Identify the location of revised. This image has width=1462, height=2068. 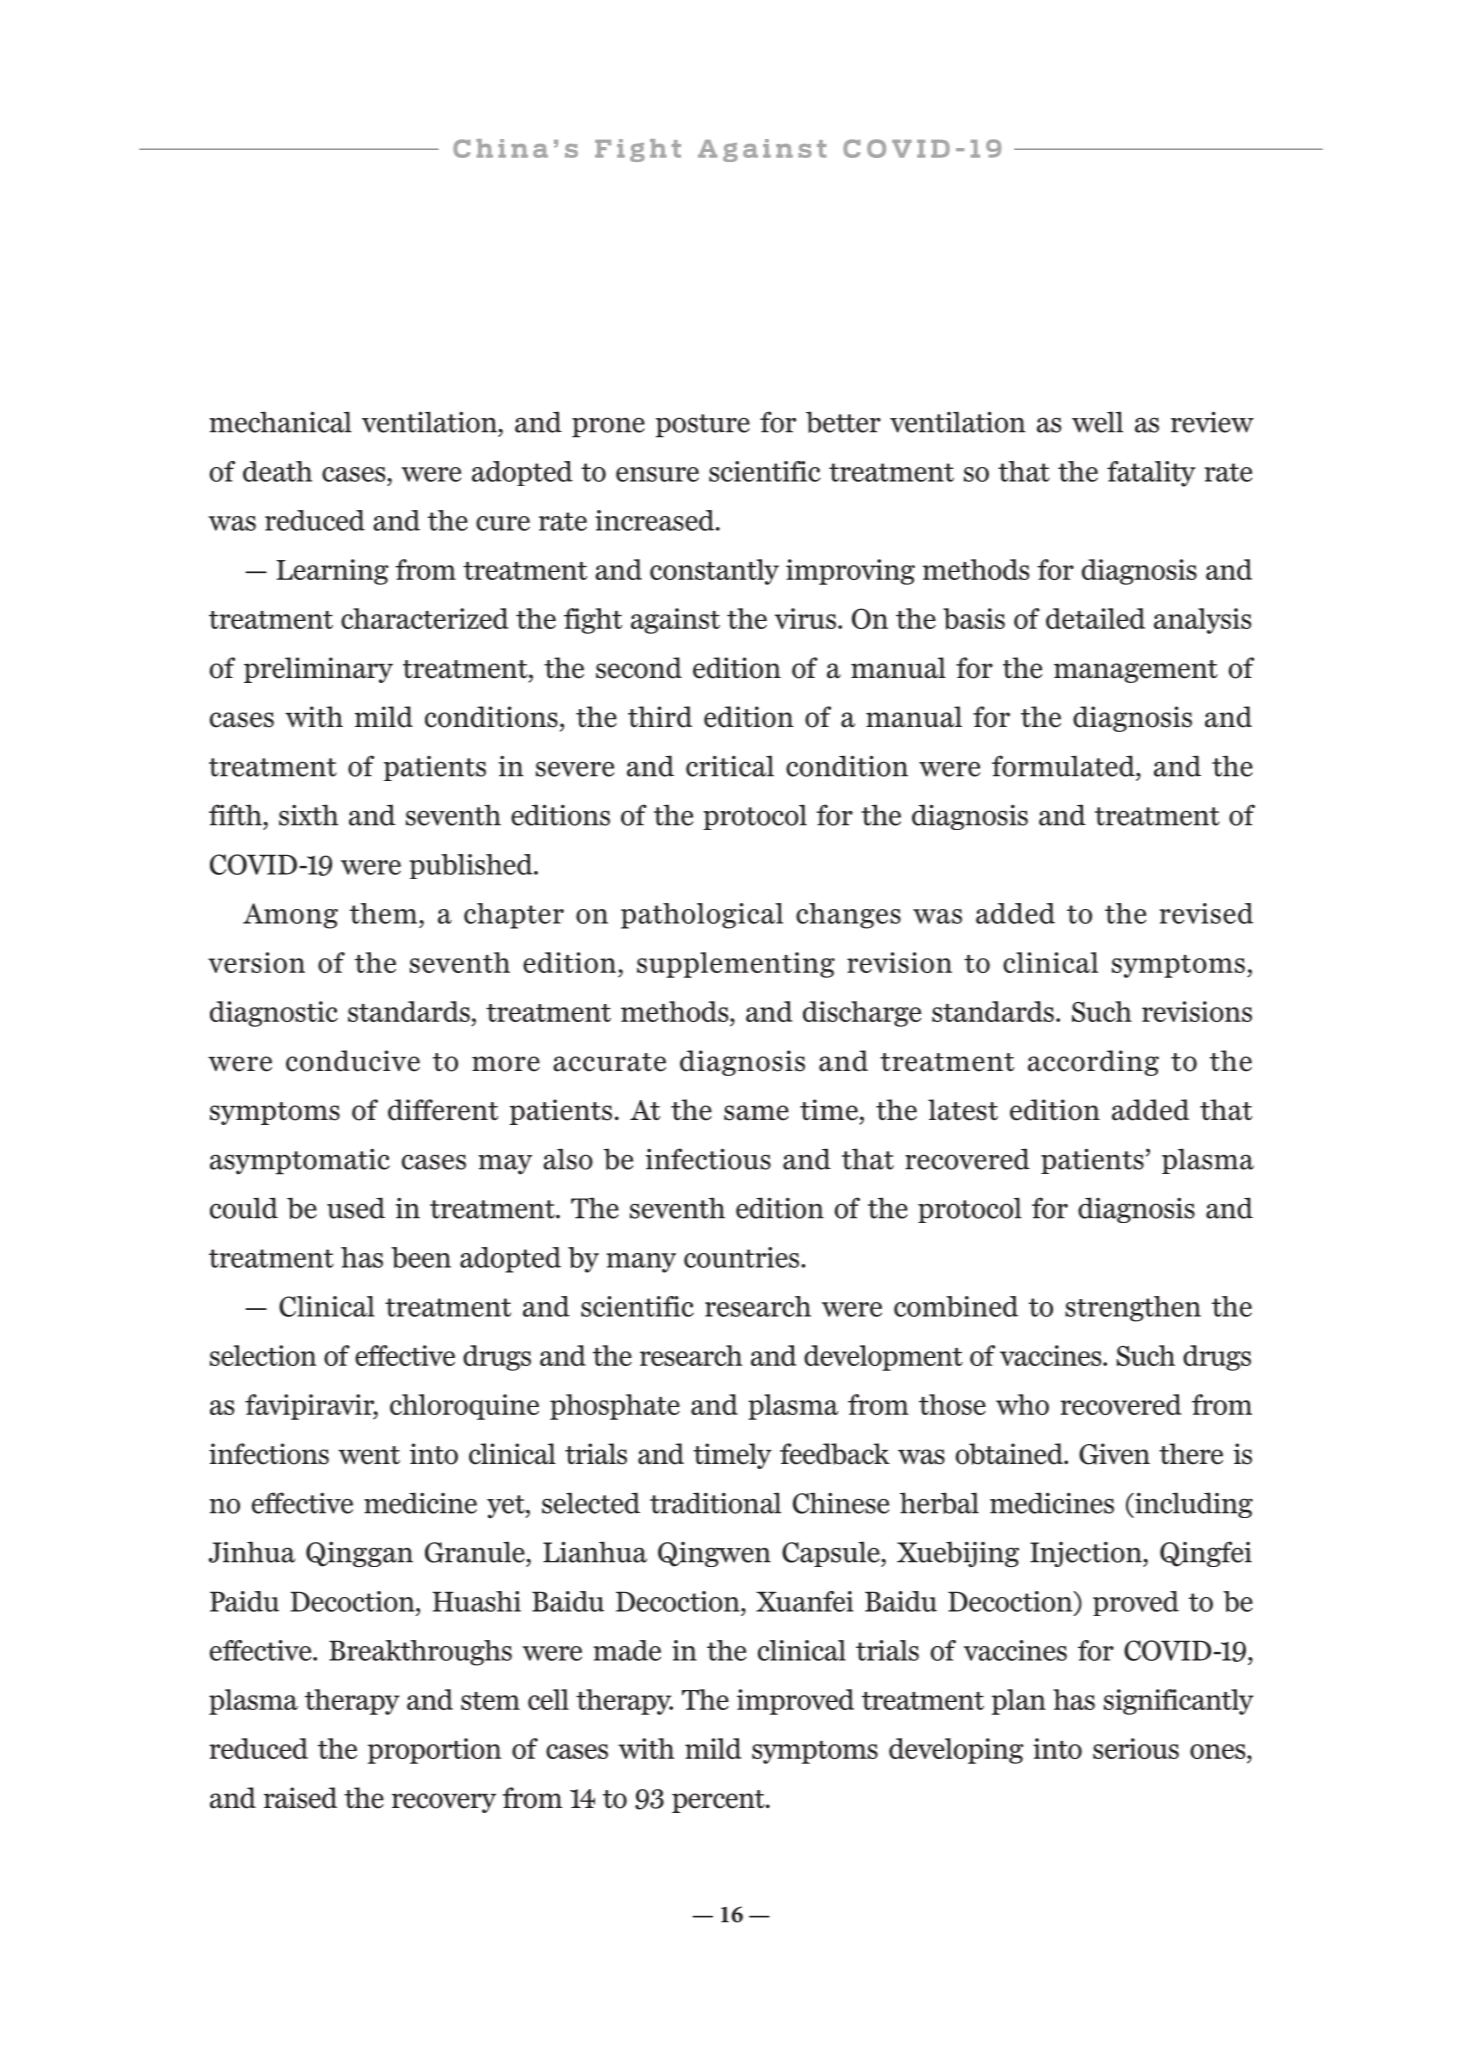
(1206, 913).
